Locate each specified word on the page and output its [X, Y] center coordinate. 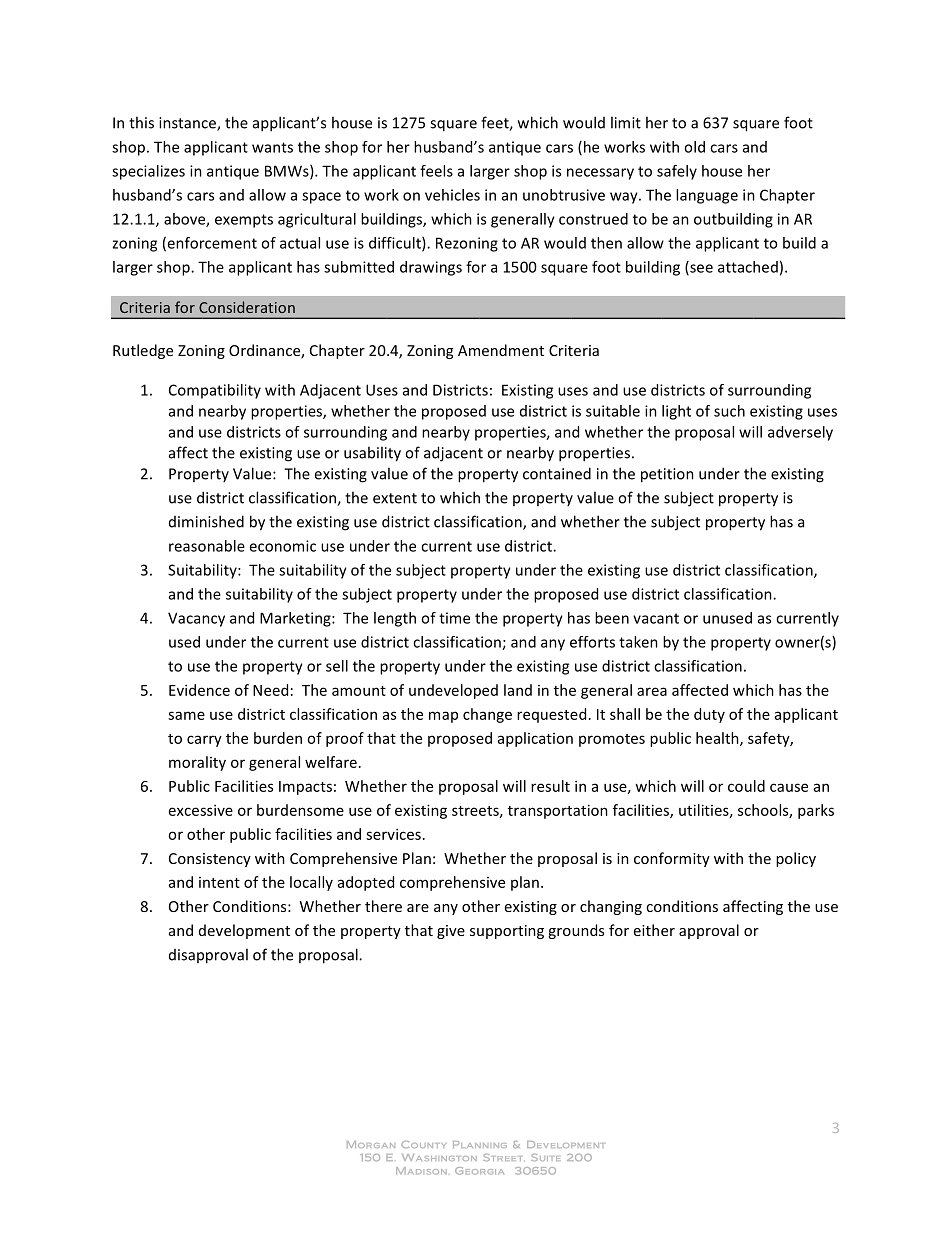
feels [436, 171]
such [729, 411]
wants [272, 147]
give [451, 932]
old [694, 147]
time [454, 618]
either [654, 930]
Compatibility [215, 391]
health [718, 739]
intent [219, 882]
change [487, 715]
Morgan [371, 1144]
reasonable [207, 546]
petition [667, 475]
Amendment [501, 350]
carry [204, 741]
